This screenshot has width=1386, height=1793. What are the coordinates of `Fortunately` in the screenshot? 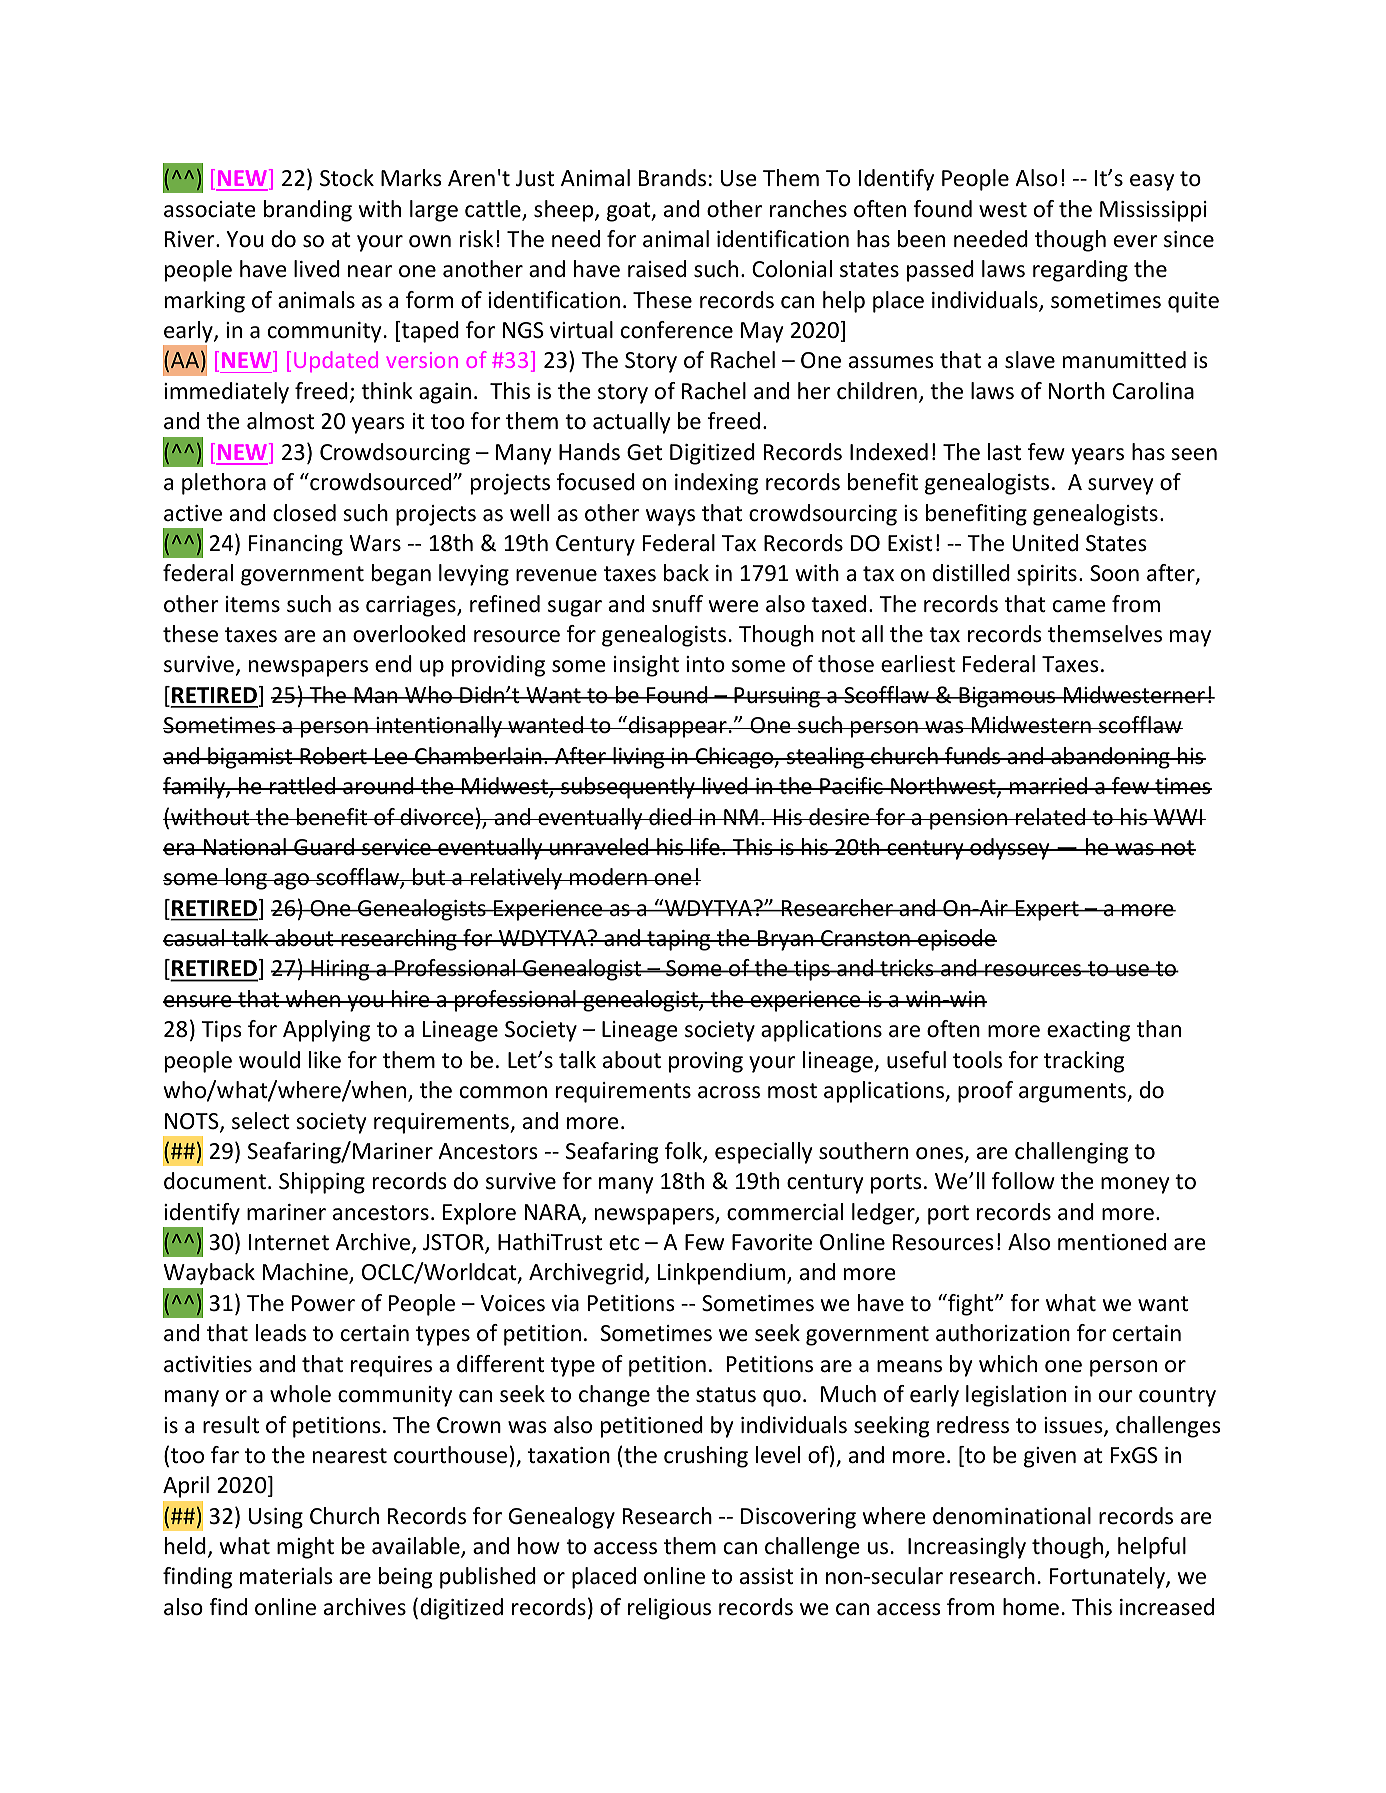 It's located at (1108, 1578).
